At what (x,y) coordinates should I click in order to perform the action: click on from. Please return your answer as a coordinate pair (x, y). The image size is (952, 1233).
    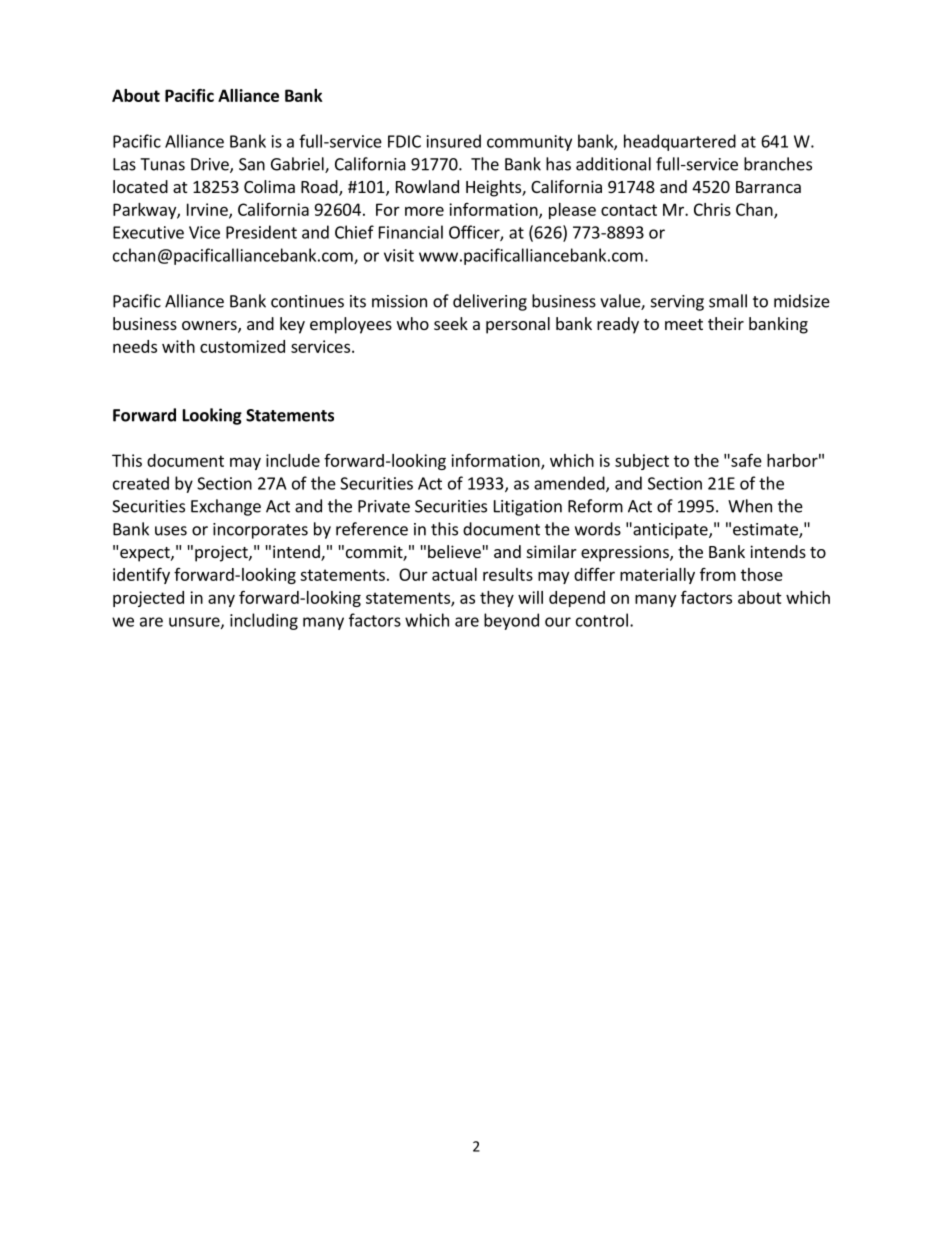
    Looking at the image, I should click on (718, 574).
